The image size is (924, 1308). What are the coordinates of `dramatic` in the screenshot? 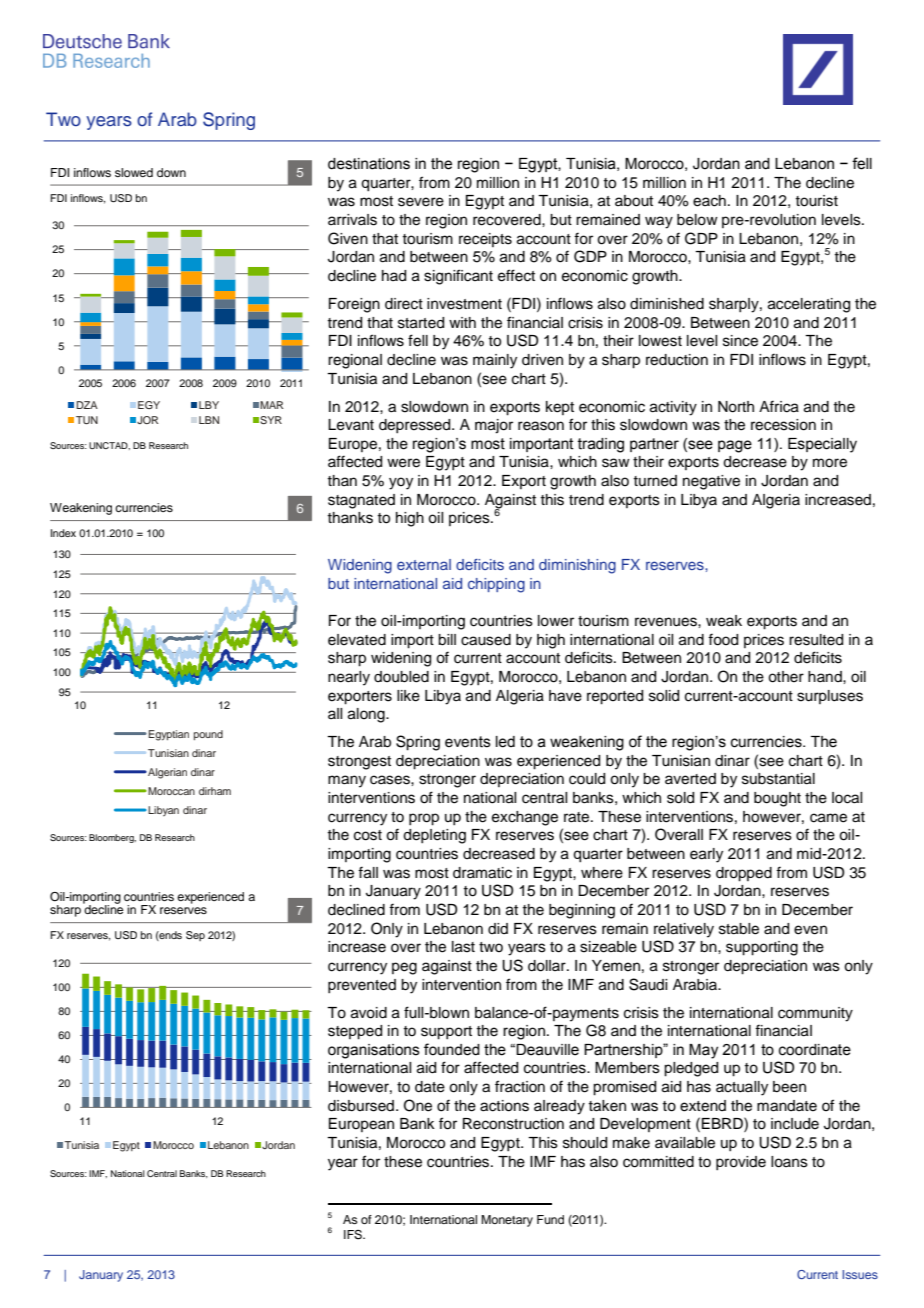 It's located at (482, 873).
